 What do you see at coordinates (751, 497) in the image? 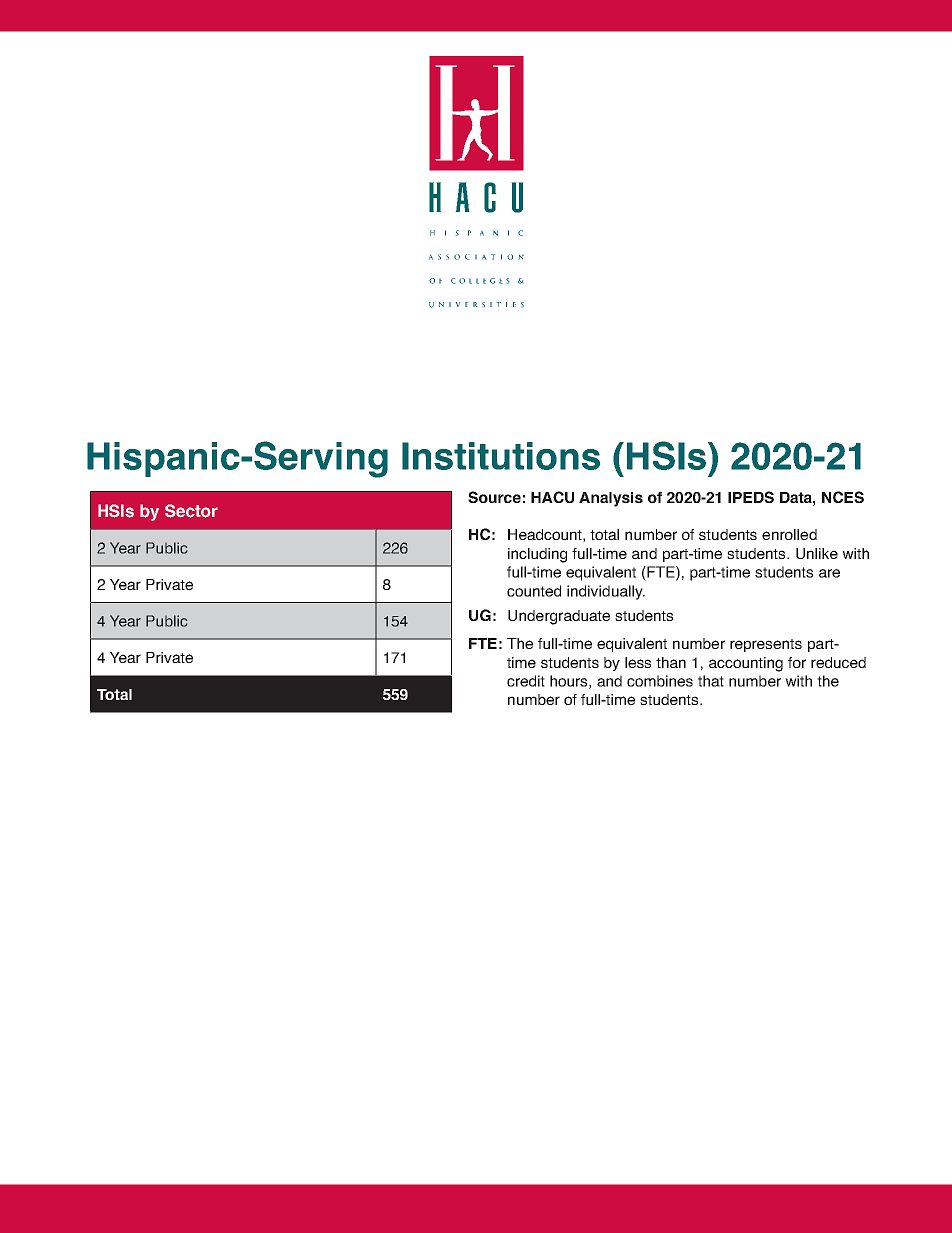
I see `IPEDS` at bounding box center [751, 497].
